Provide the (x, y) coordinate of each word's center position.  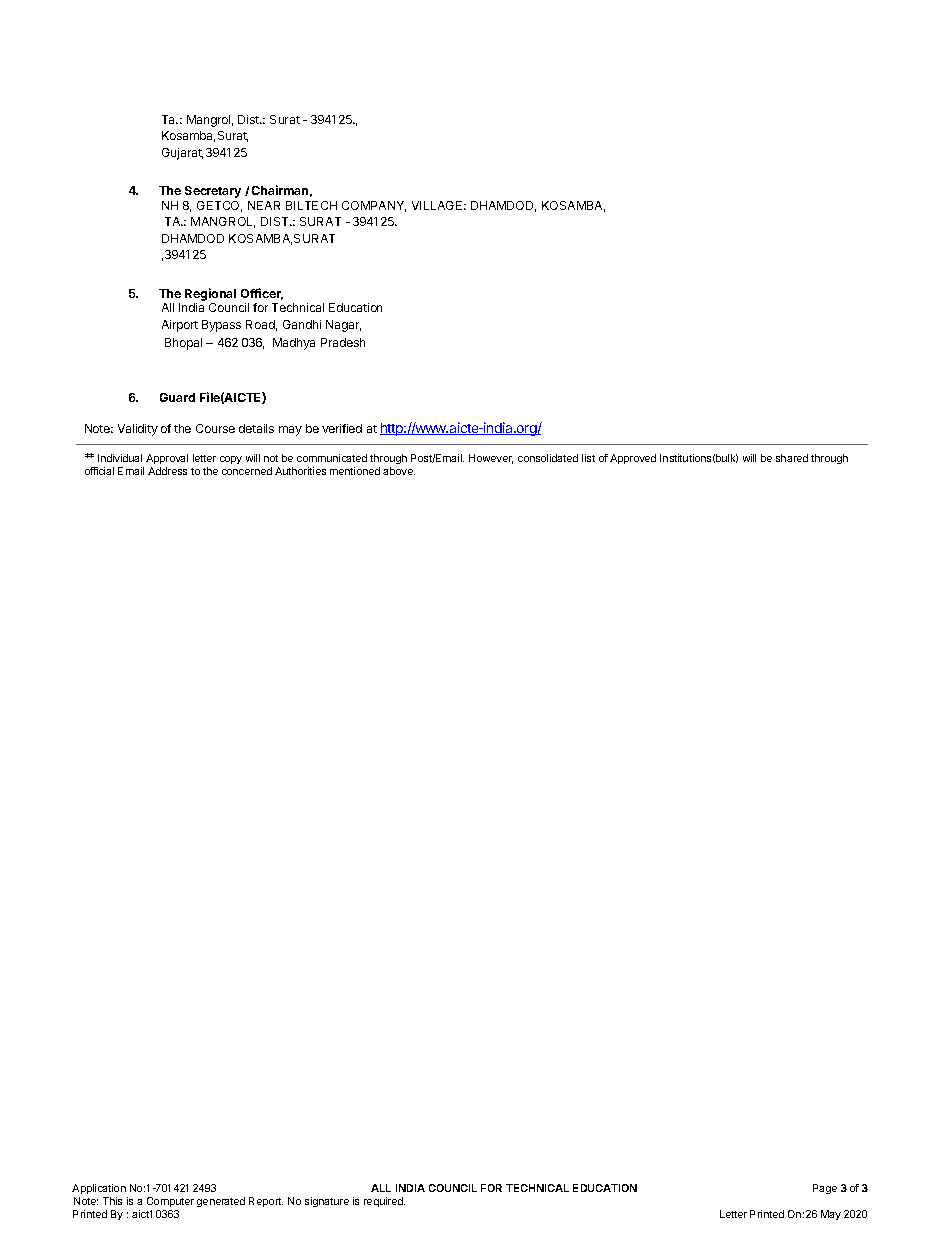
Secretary (213, 192)
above (399, 471)
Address (167, 471)
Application (99, 1189)
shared (792, 458)
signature (327, 1202)
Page (825, 1189)
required (384, 1202)
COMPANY (374, 206)
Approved (633, 459)
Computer (170, 1202)
